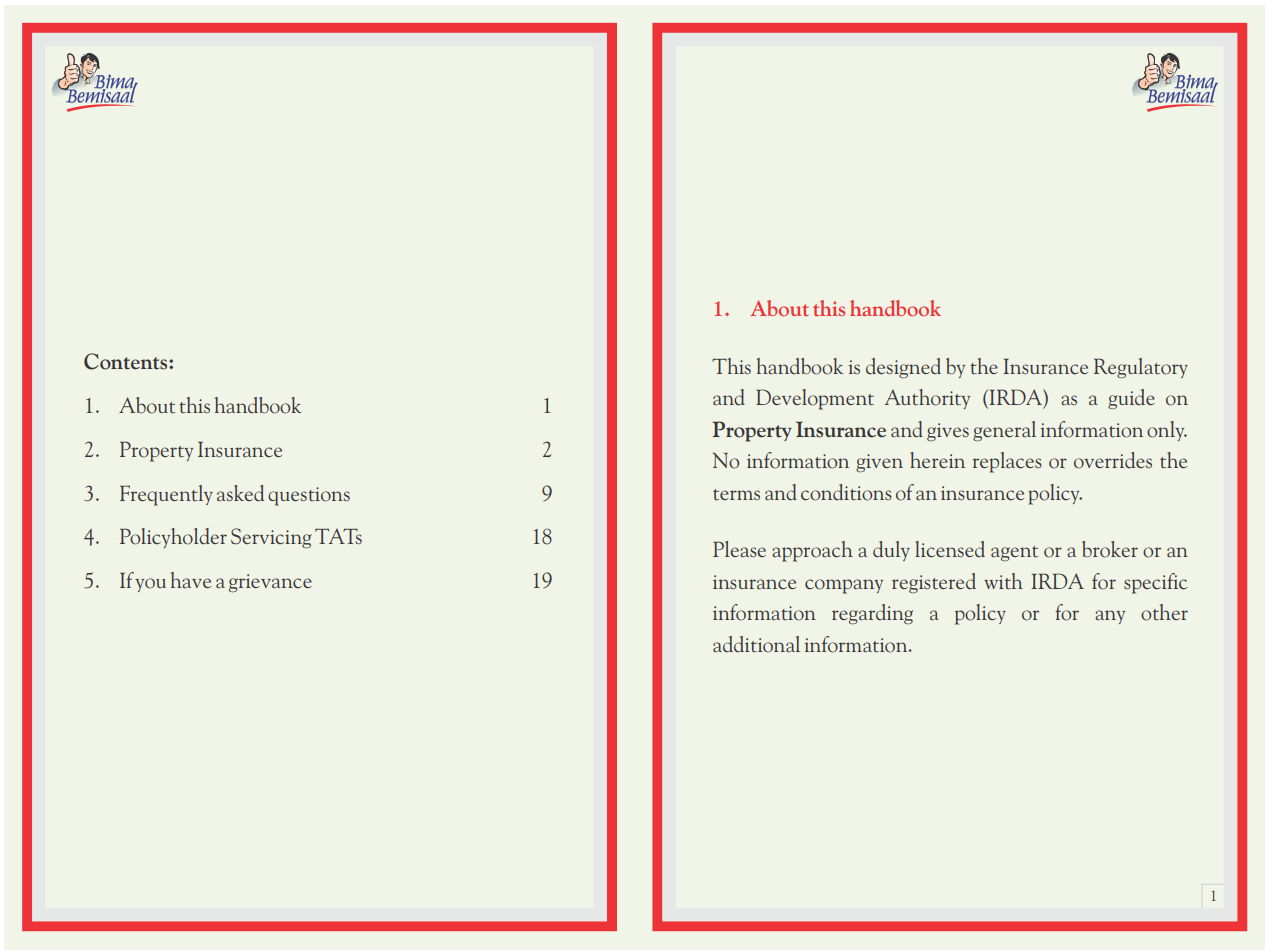 This document has width=1272, height=952. What do you see at coordinates (127, 361) in the document?
I see `Contents` at bounding box center [127, 361].
